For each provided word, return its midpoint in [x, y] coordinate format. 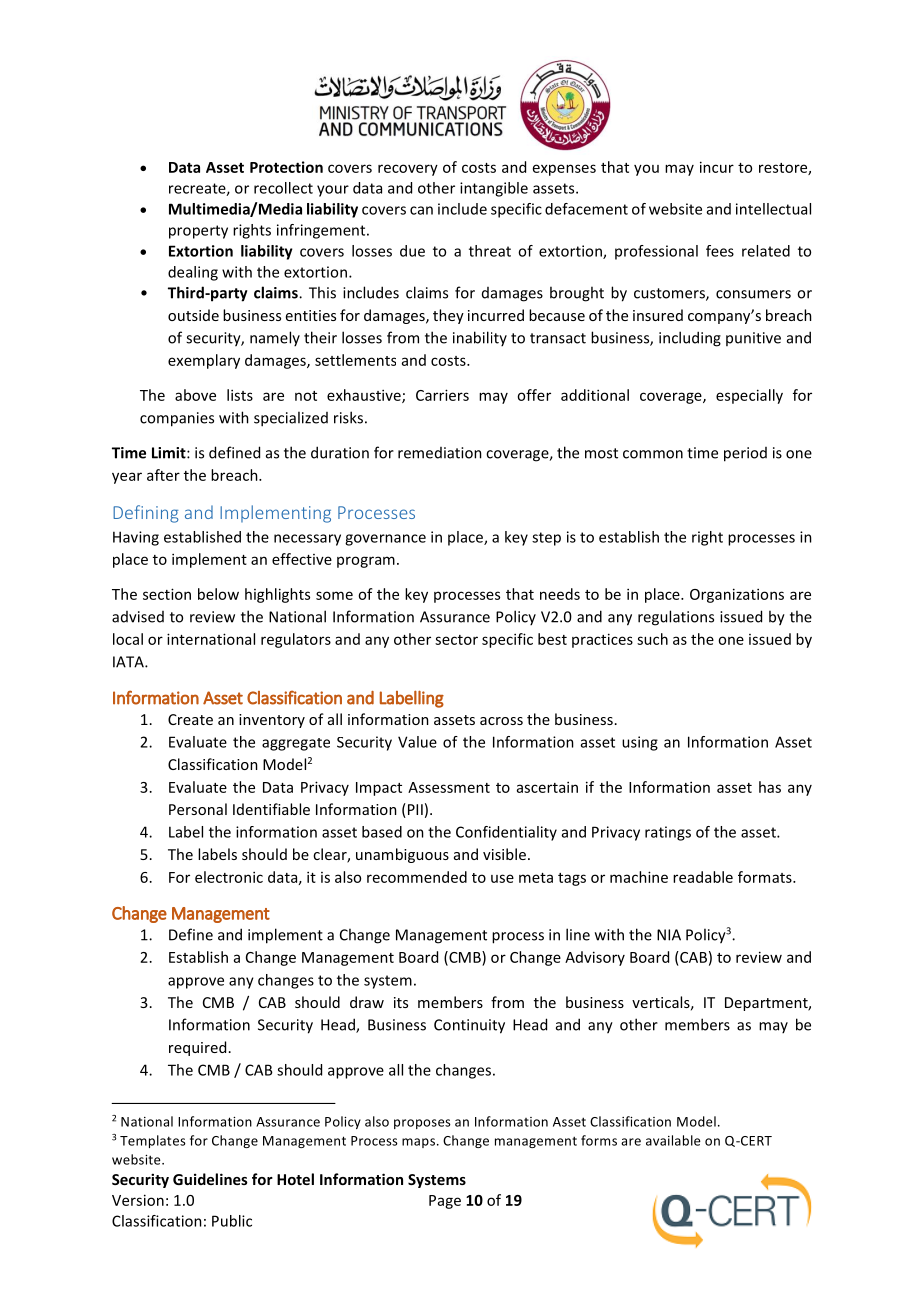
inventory [272, 721]
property [198, 232]
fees [720, 251]
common [653, 454]
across [501, 721]
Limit [170, 453]
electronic [229, 877]
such [652, 639]
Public [232, 1221]
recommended [417, 877]
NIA [669, 935]
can [421, 210]
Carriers [442, 395]
